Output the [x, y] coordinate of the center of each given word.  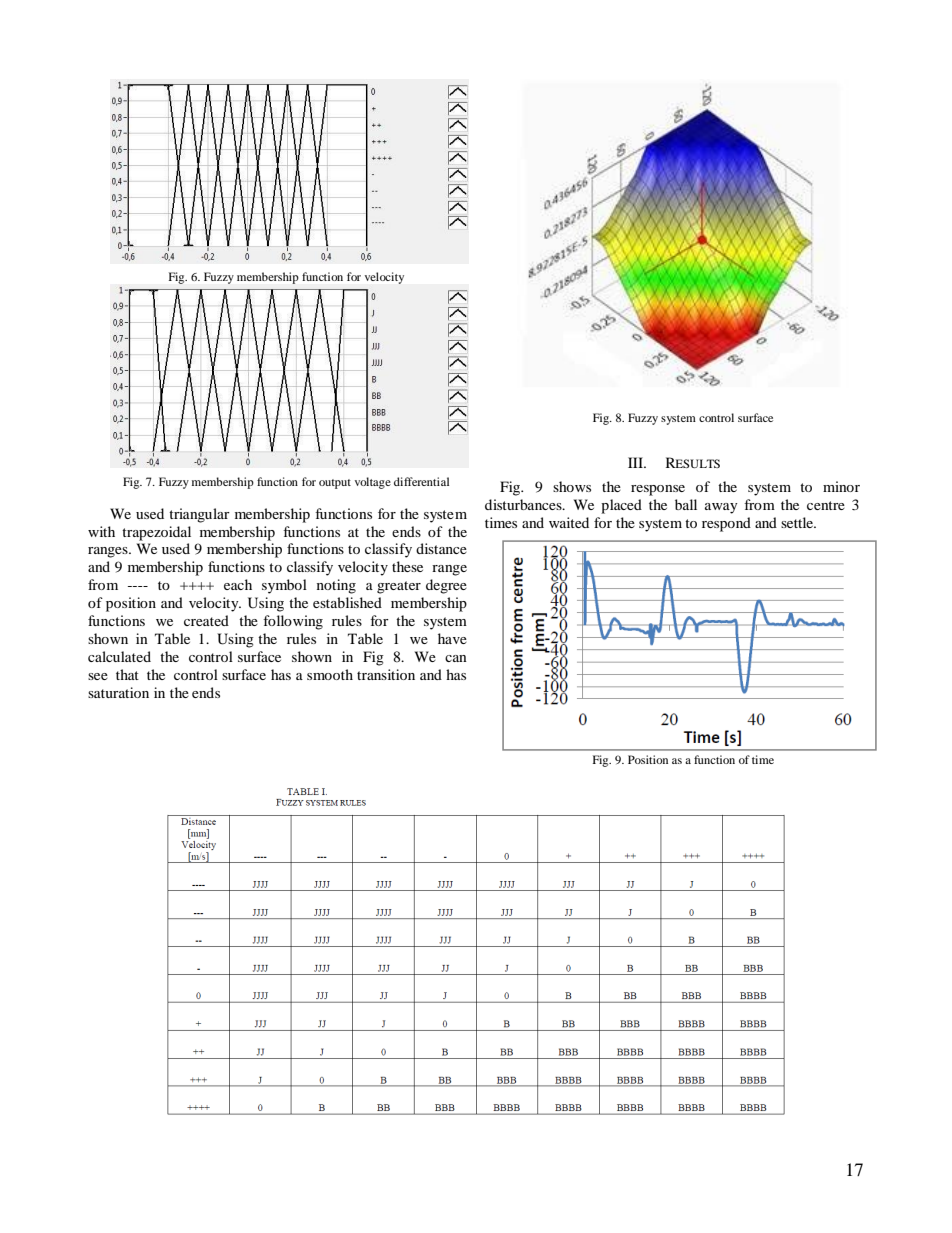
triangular [199, 515]
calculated [119, 656]
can [456, 658]
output [335, 484]
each [238, 584]
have [452, 638]
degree [446, 586]
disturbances [524, 504]
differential [421, 481]
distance [441, 548]
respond [726, 524]
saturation [118, 692]
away [721, 508]
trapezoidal [156, 533]
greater [399, 587]
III [636, 462]
